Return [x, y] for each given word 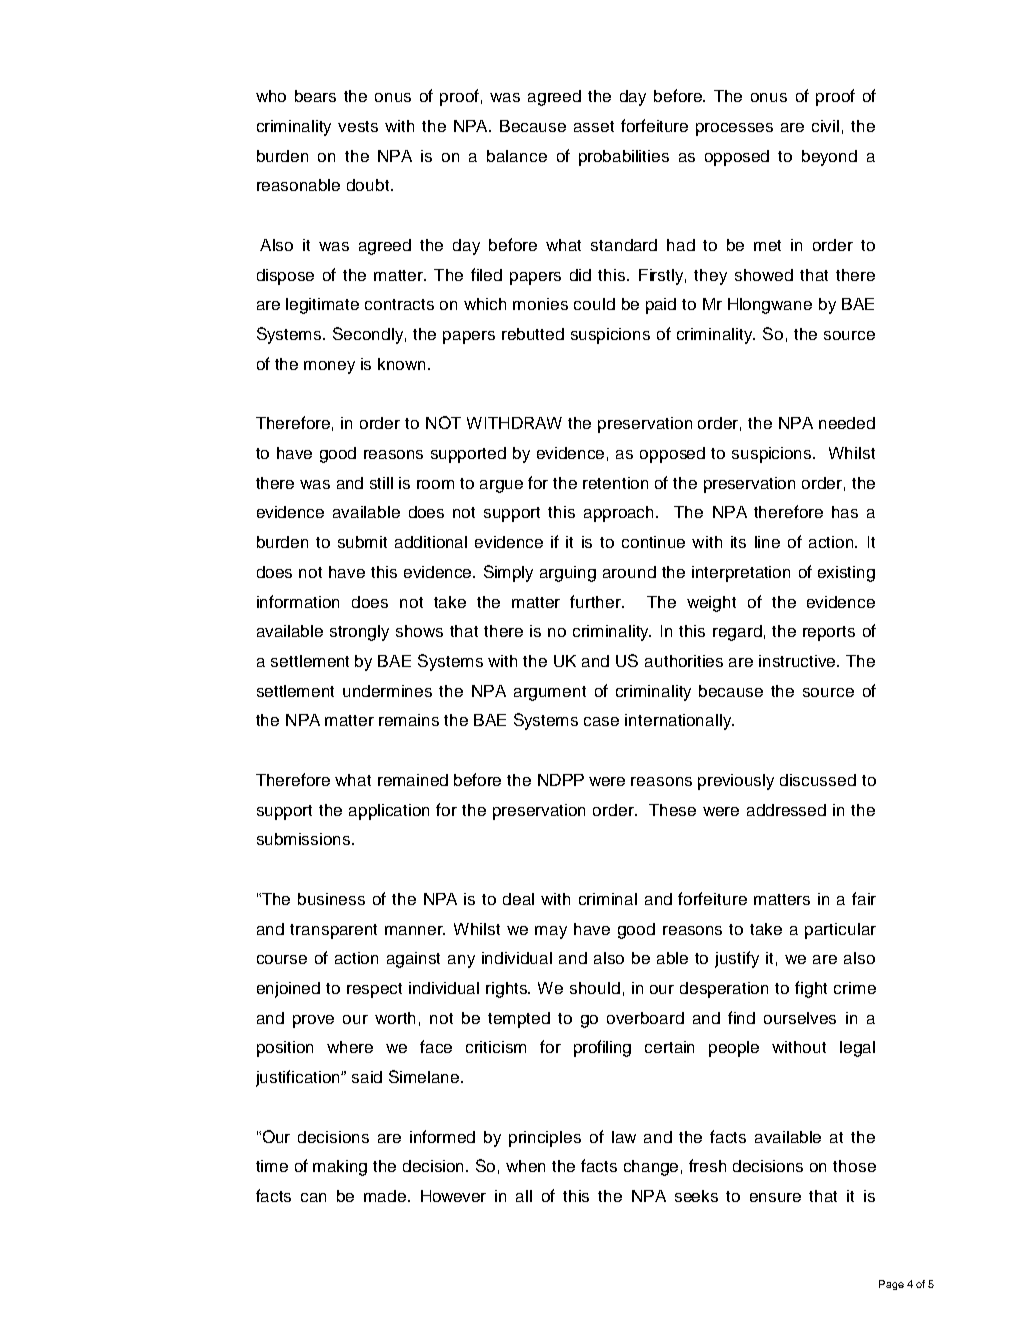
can [313, 1197]
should [595, 988]
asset [594, 126]
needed [847, 423]
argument [550, 693]
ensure [775, 1197]
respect [374, 990]
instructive [799, 661]
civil [825, 126]
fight [811, 989]
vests [358, 126]
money [329, 367]
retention [615, 483]
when [525, 1166]
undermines [387, 691]
